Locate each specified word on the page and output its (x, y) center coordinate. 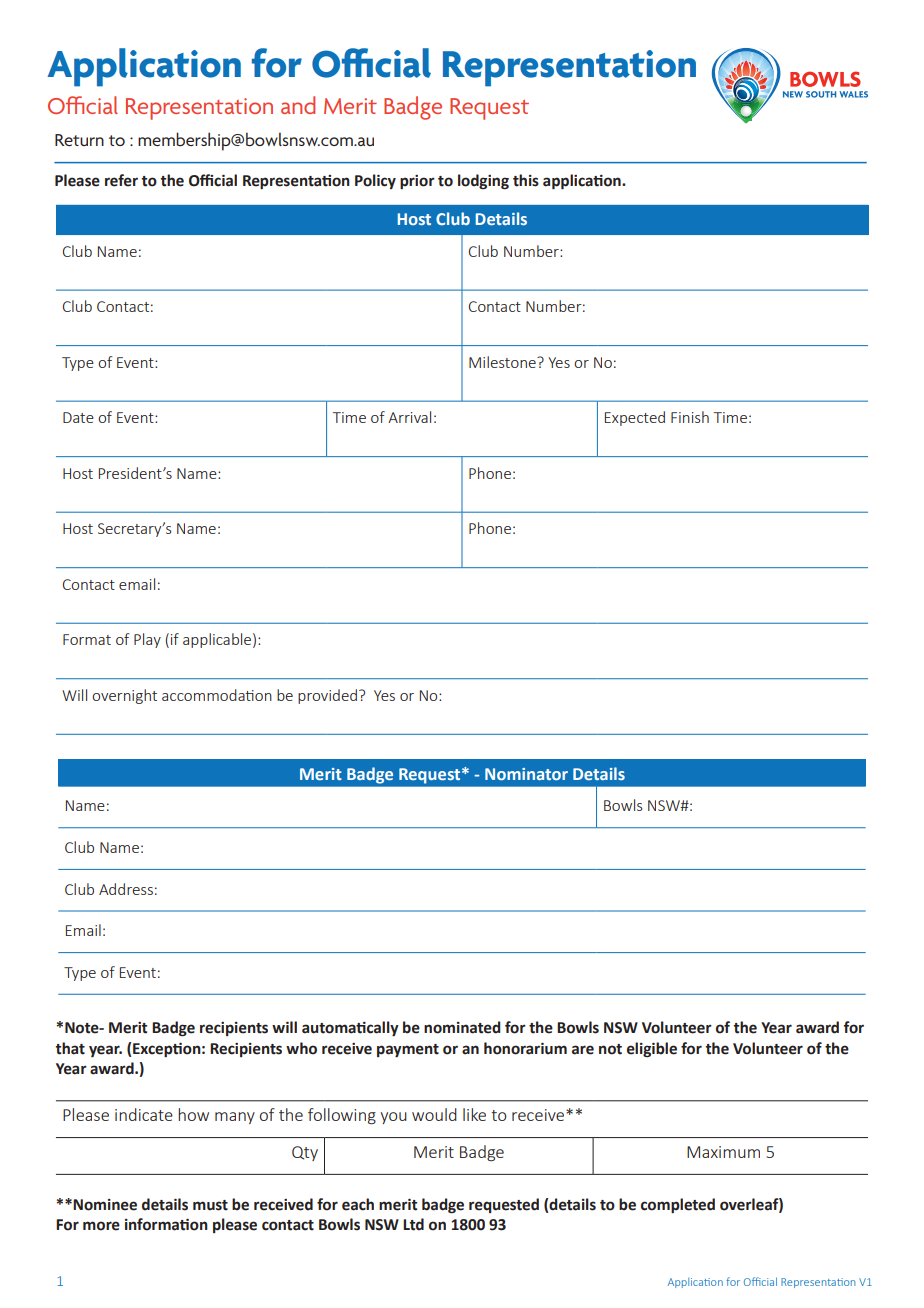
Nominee (105, 1205)
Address (126, 889)
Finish (690, 417)
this (526, 180)
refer (121, 180)
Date (78, 417)
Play (147, 640)
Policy (375, 181)
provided (327, 696)
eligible (652, 1049)
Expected (635, 418)
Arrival (409, 417)
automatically (350, 1028)
